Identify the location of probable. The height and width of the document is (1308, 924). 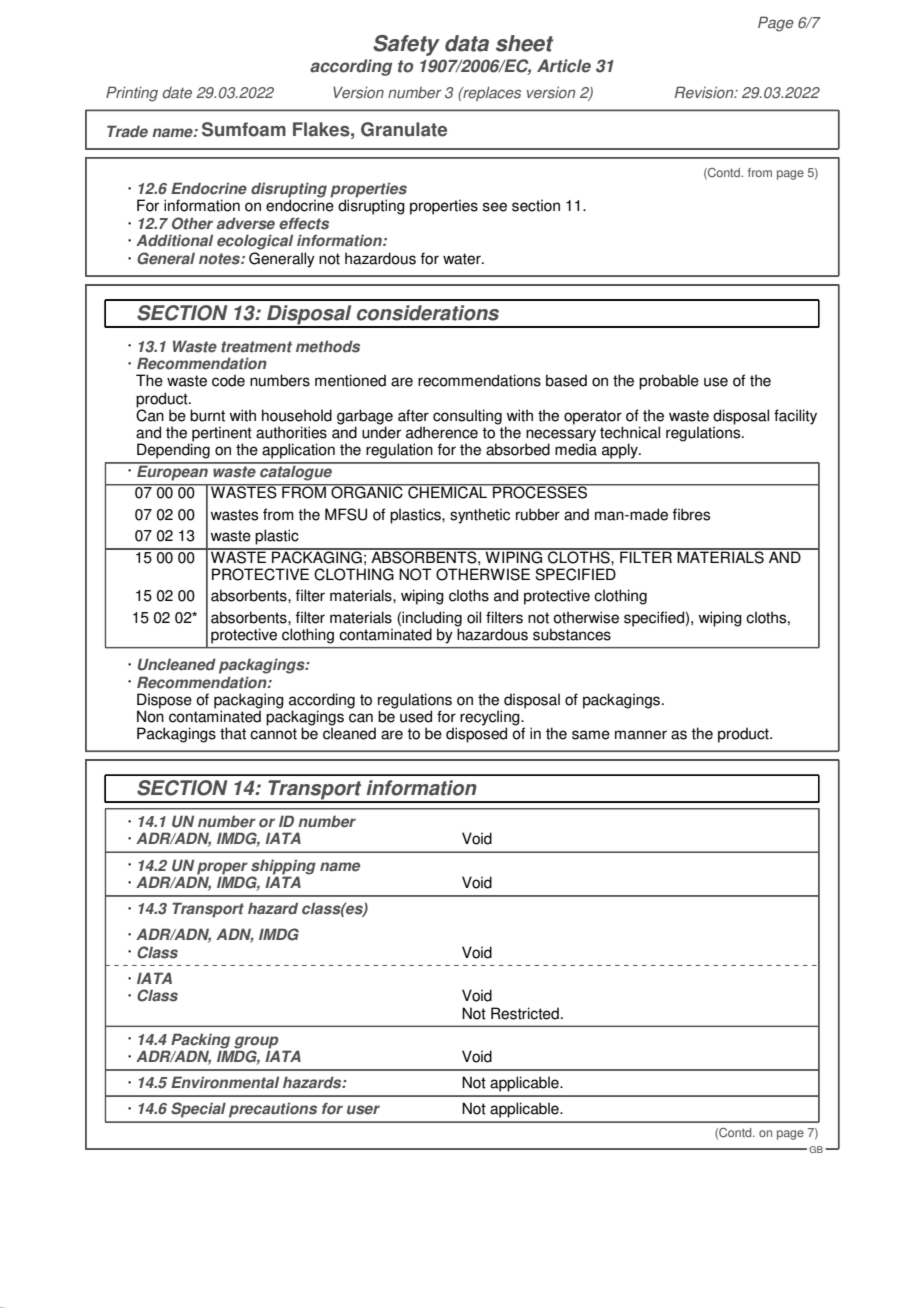
(669, 382).
